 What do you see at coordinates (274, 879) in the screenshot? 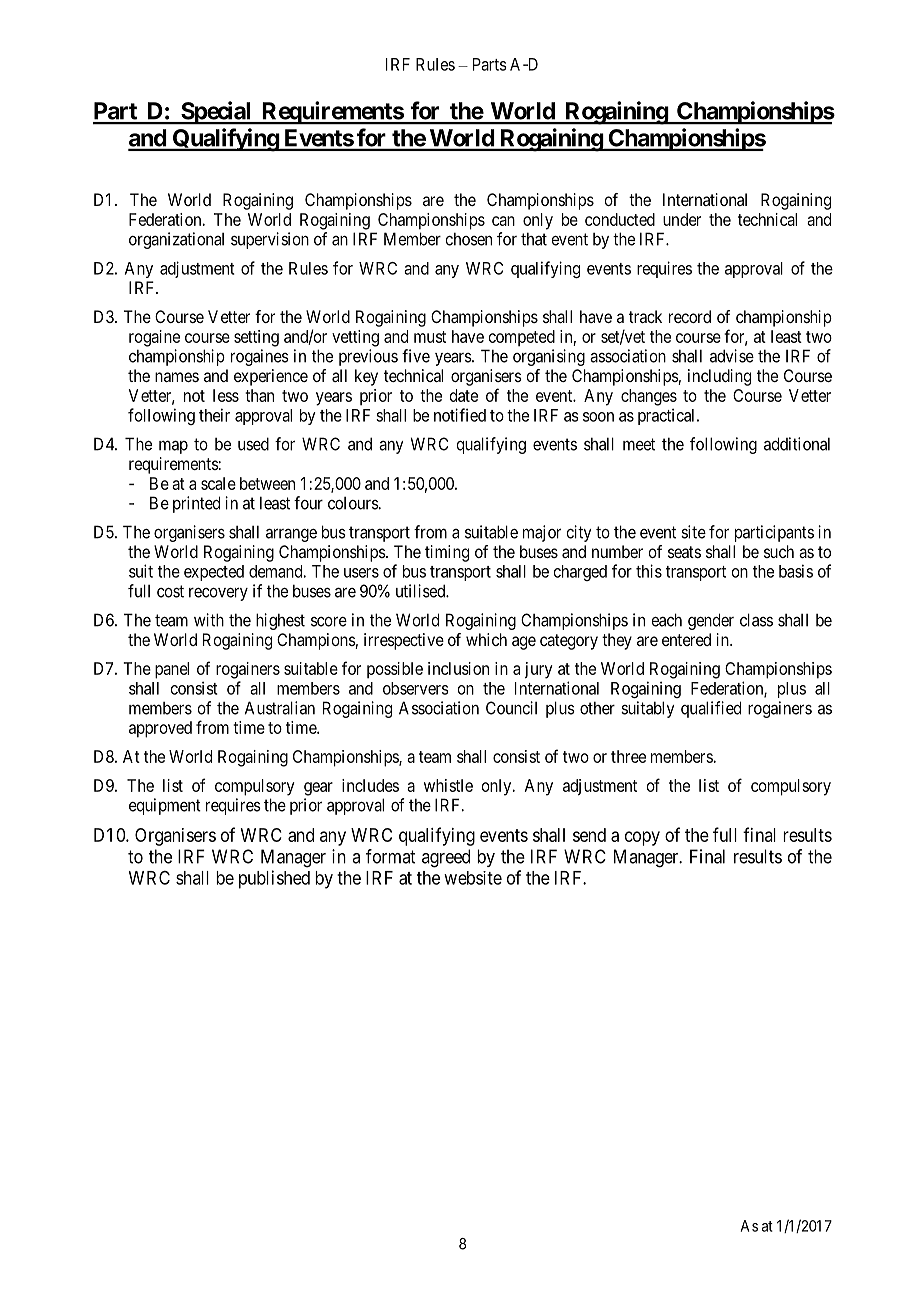
I see `published` at bounding box center [274, 879].
